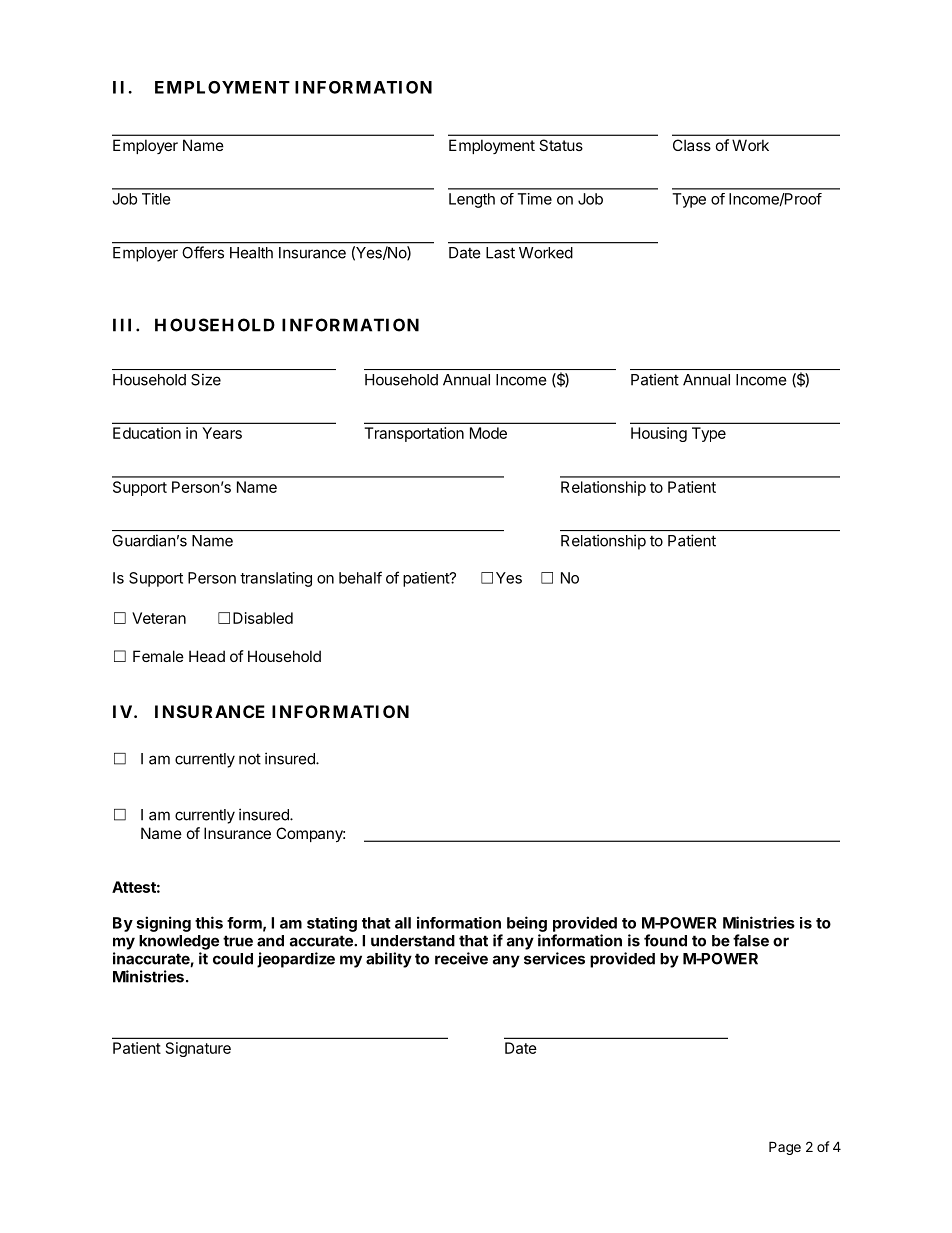 The image size is (952, 1233). Describe the element at coordinates (209, 922) in the screenshot. I see `this` at that location.
